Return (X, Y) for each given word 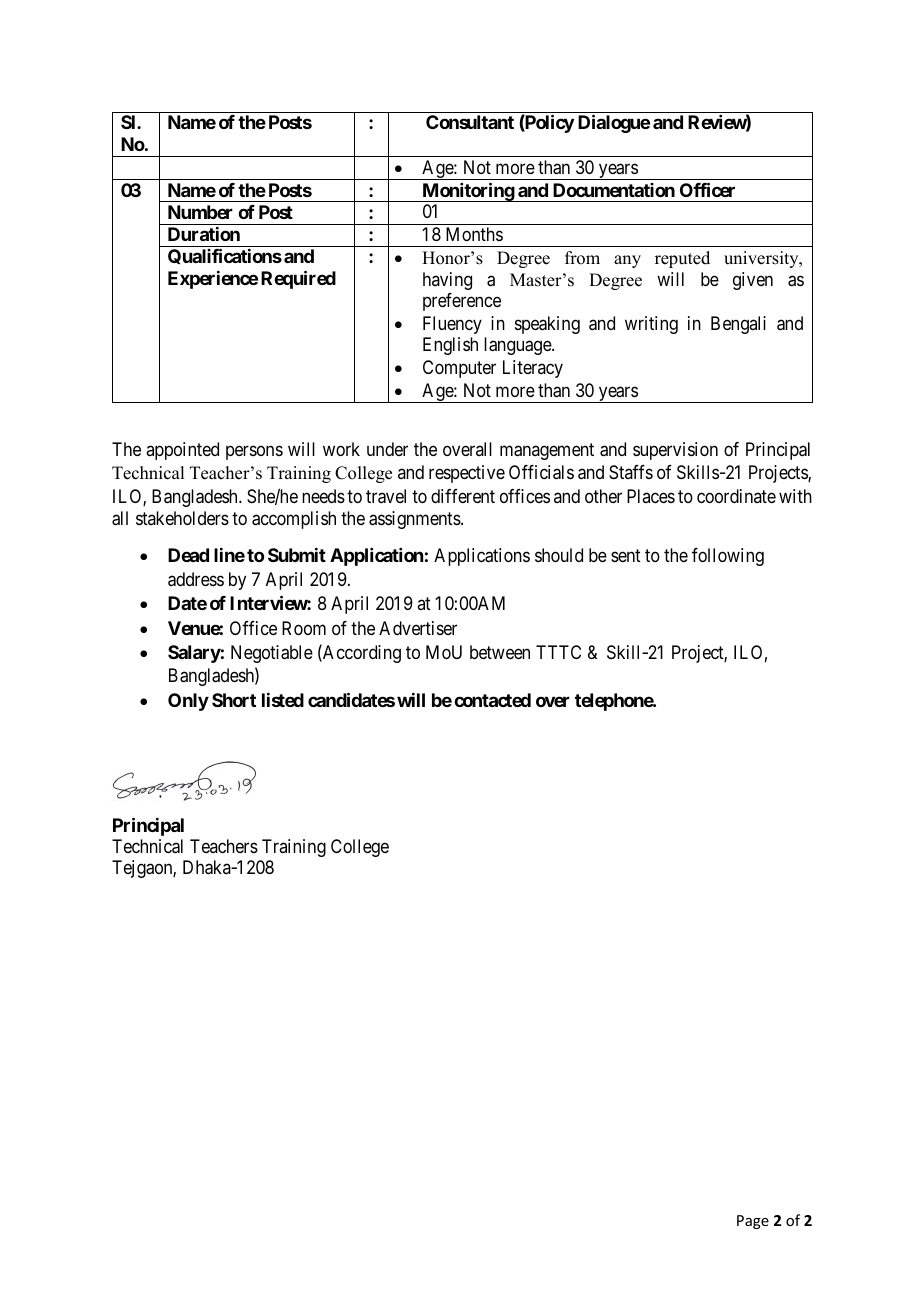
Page (753, 1222)
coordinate (736, 496)
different (463, 496)
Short (234, 700)
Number (200, 212)
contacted (492, 700)
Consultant (470, 122)
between (500, 652)
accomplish (294, 520)
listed (283, 700)
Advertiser (418, 628)
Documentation (614, 190)
